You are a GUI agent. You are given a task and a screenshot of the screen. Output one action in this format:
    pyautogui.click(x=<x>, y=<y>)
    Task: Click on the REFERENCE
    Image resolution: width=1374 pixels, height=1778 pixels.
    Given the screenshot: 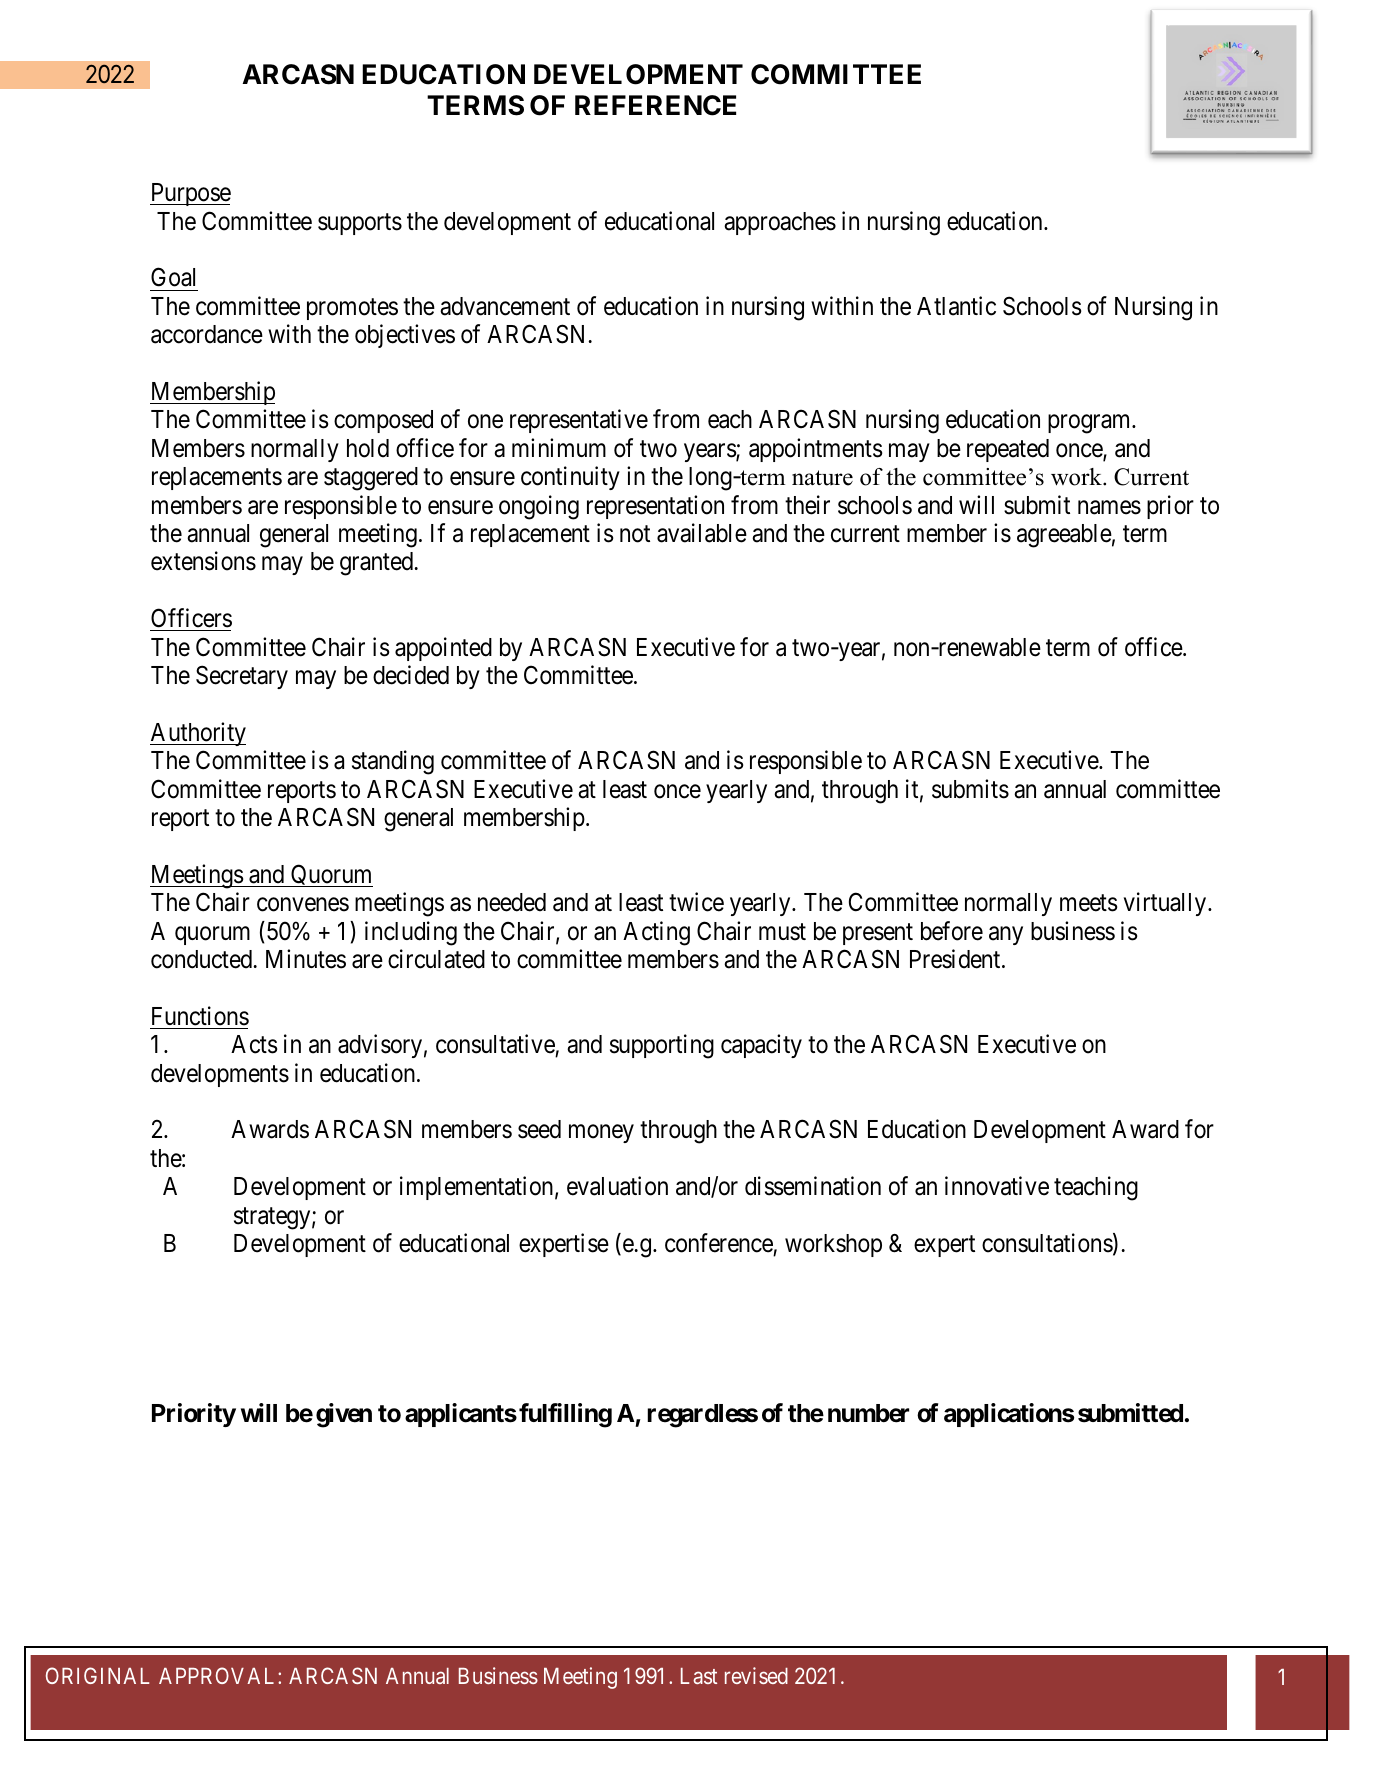 What is the action you would take?
    pyautogui.click(x=655, y=105)
